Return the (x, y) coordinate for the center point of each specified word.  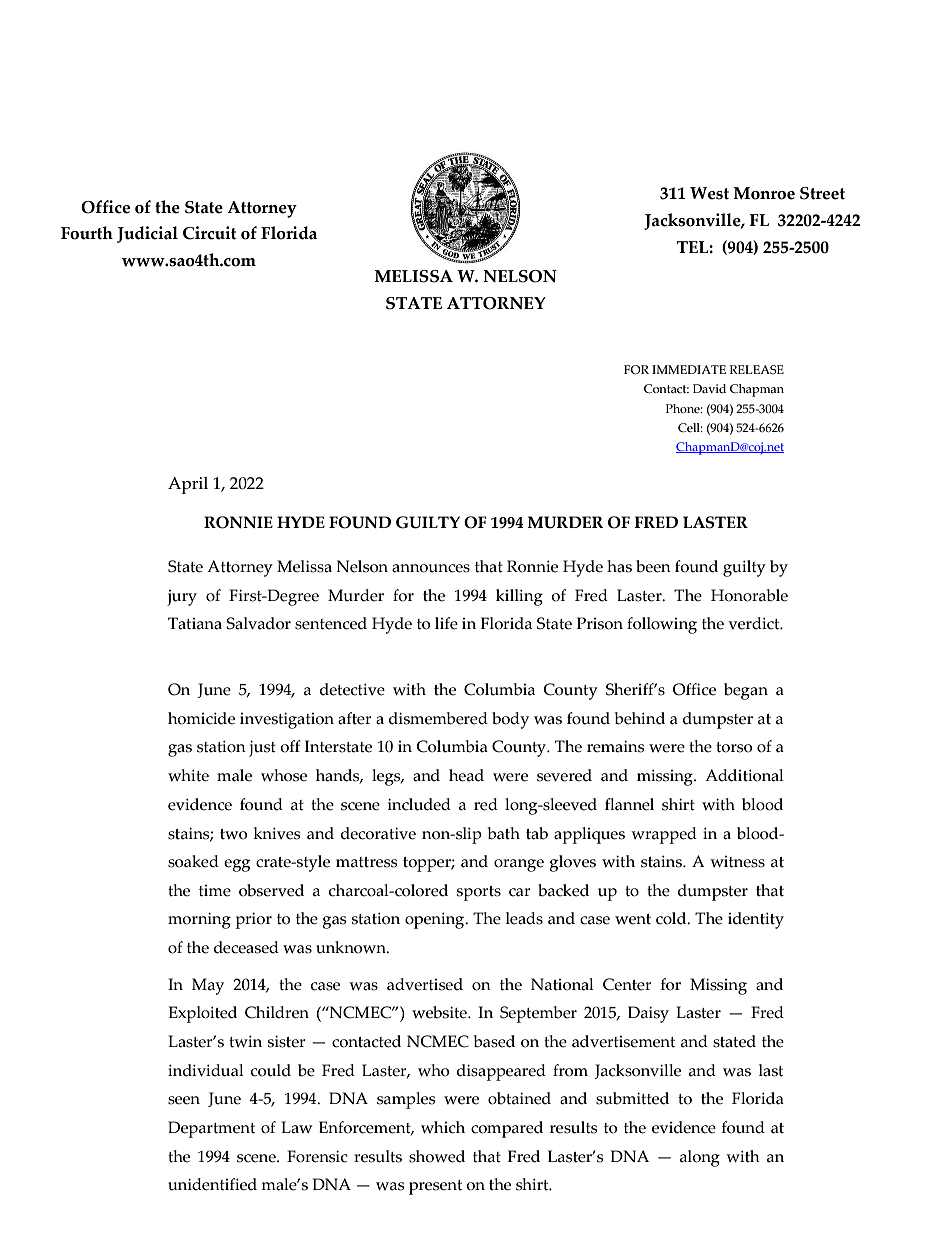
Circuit (209, 233)
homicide (201, 718)
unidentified (212, 1184)
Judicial (147, 234)
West (709, 193)
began (746, 691)
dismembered (438, 718)
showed (437, 1156)
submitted (632, 1098)
